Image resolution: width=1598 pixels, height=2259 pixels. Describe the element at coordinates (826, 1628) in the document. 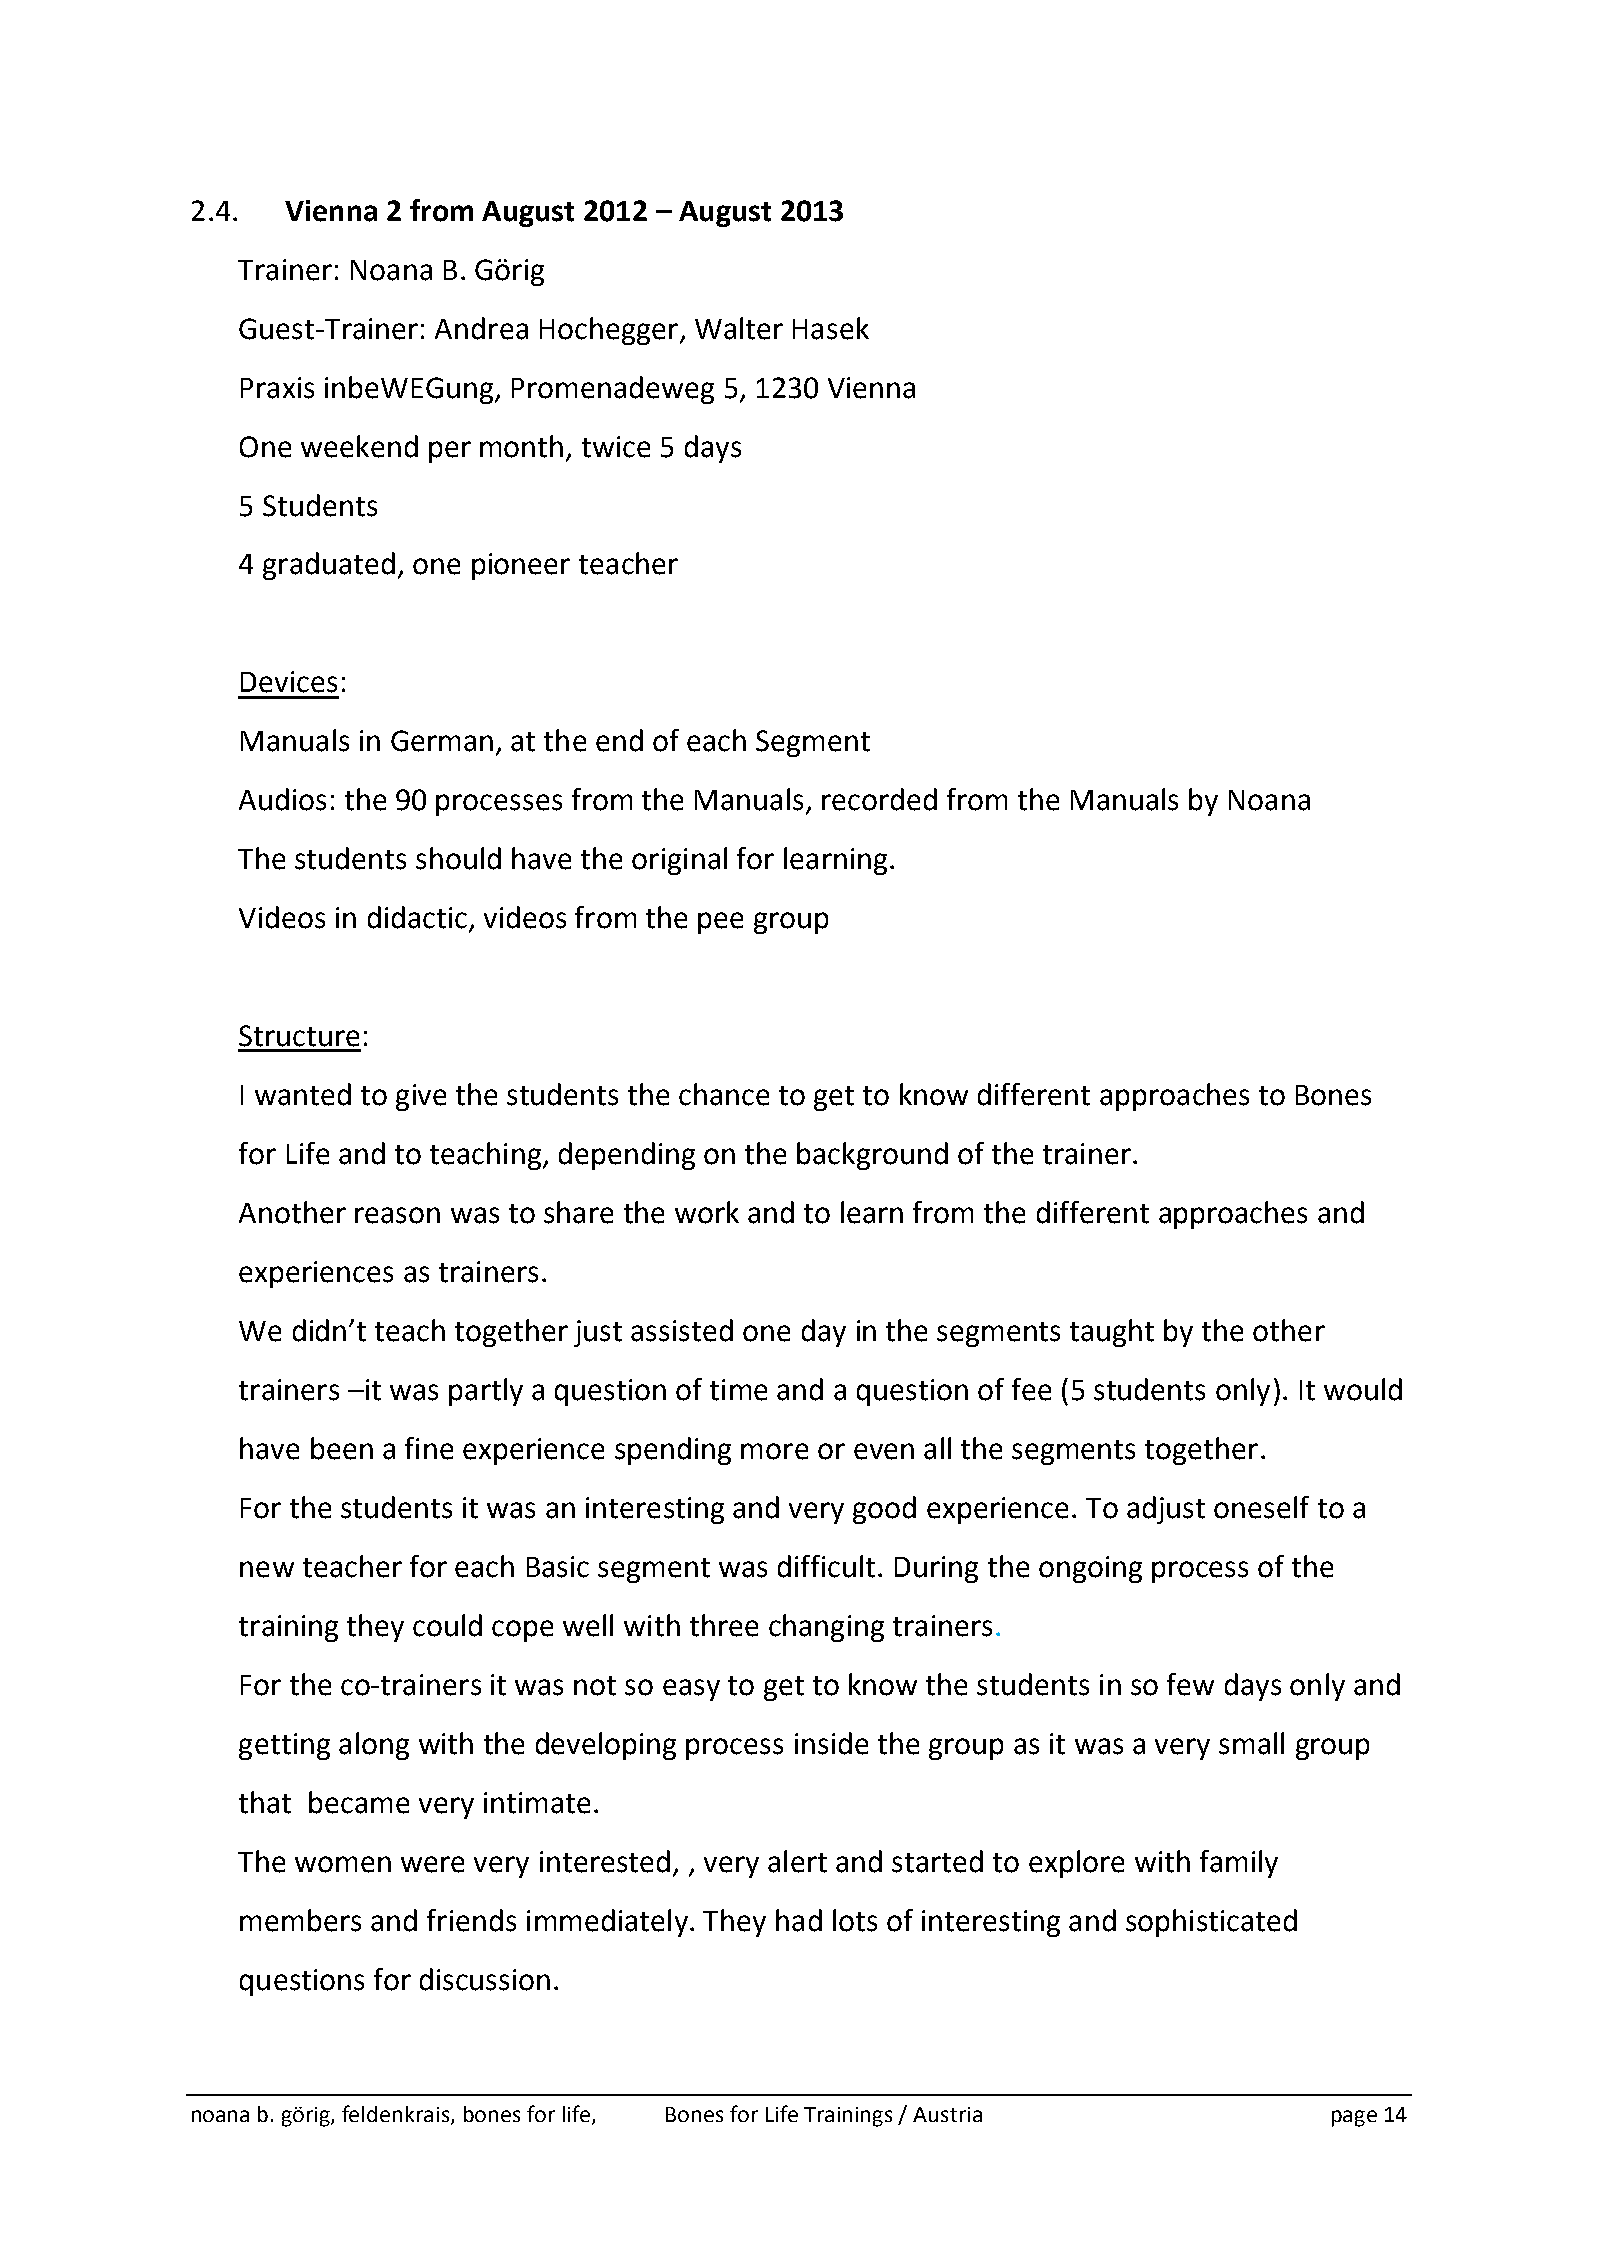

I see `changing` at that location.
